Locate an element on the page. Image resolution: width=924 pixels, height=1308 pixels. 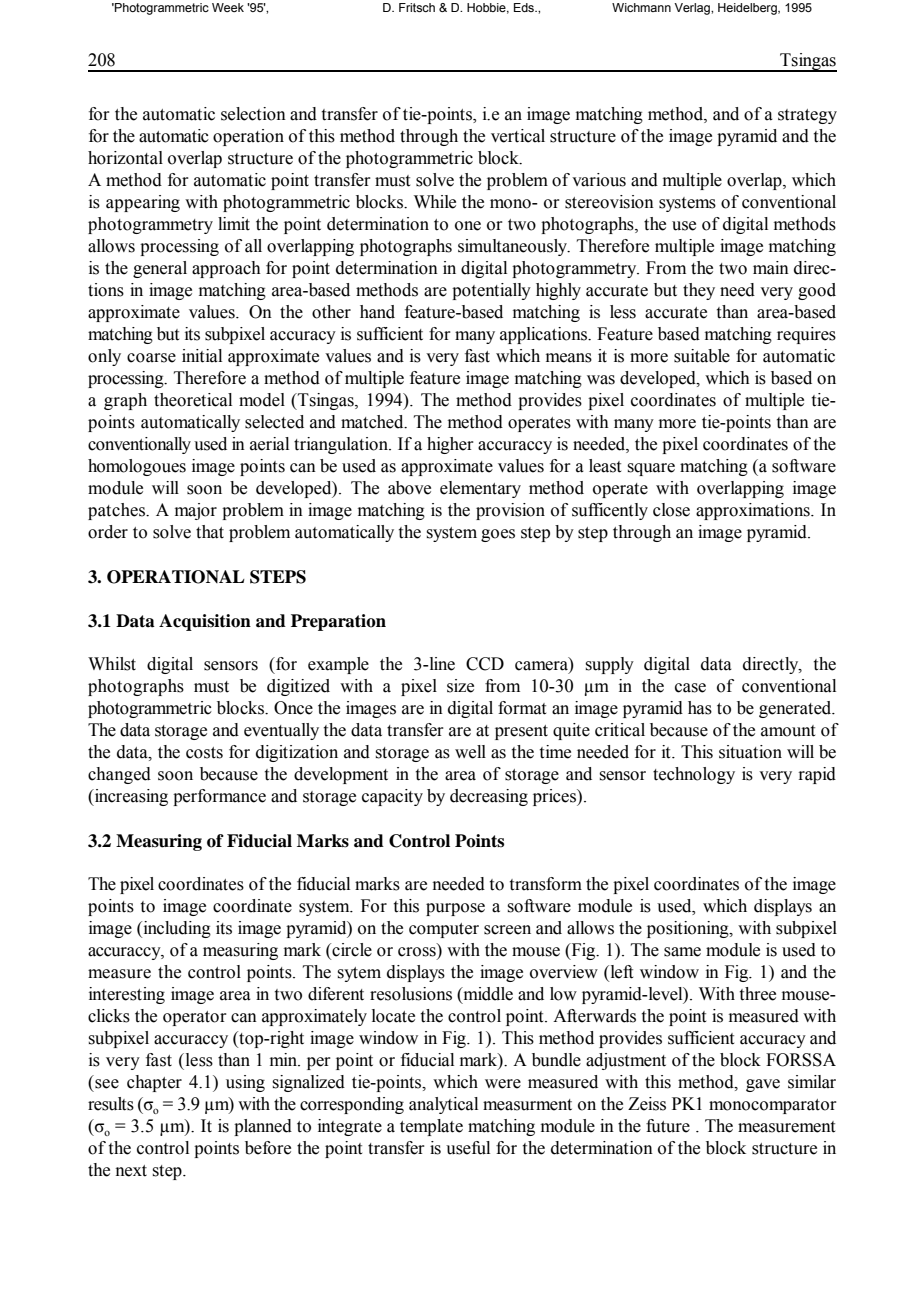
Eds is located at coordinates (525, 7).
